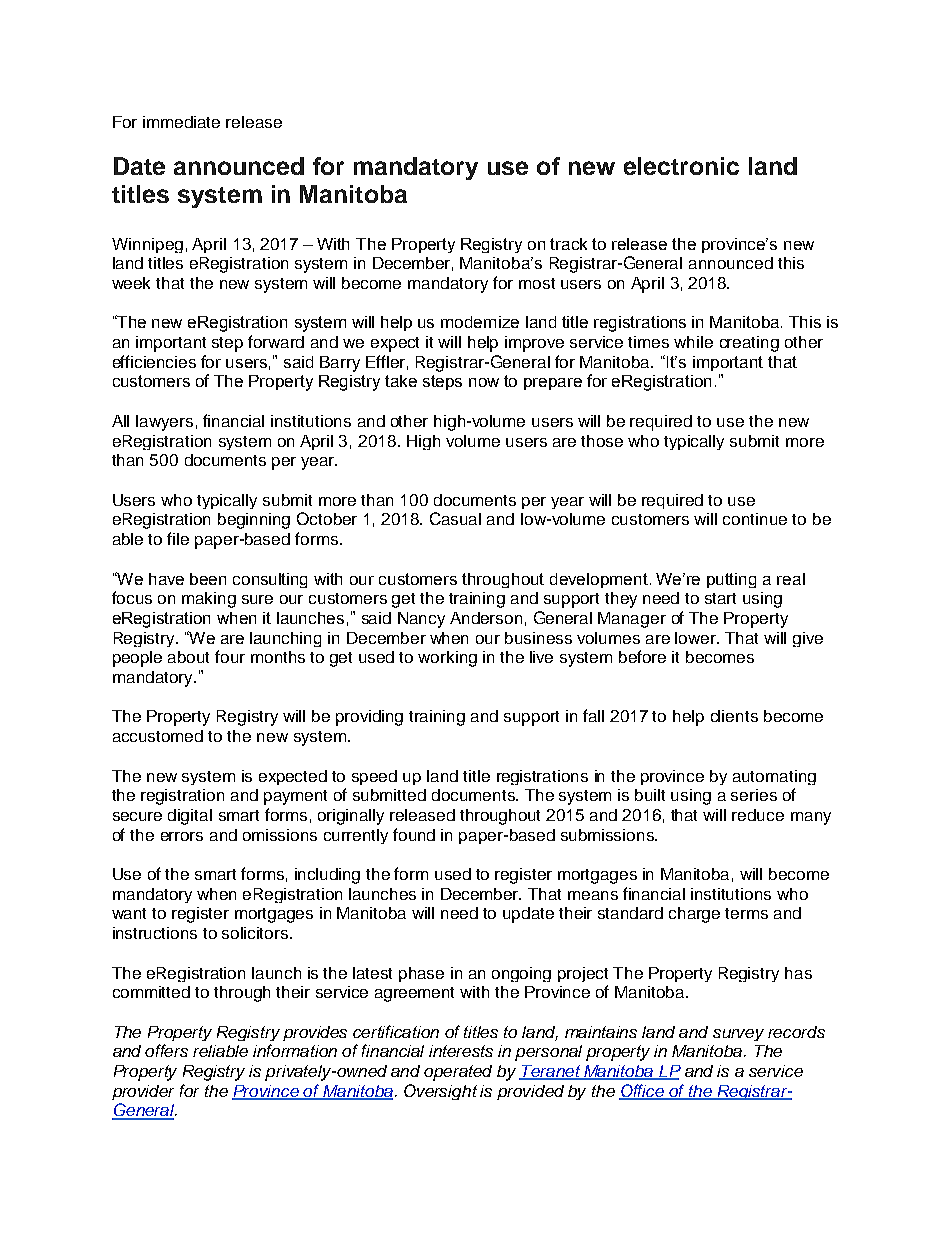  Describe the element at coordinates (458, 1073) in the screenshot. I see `operated` at that location.
